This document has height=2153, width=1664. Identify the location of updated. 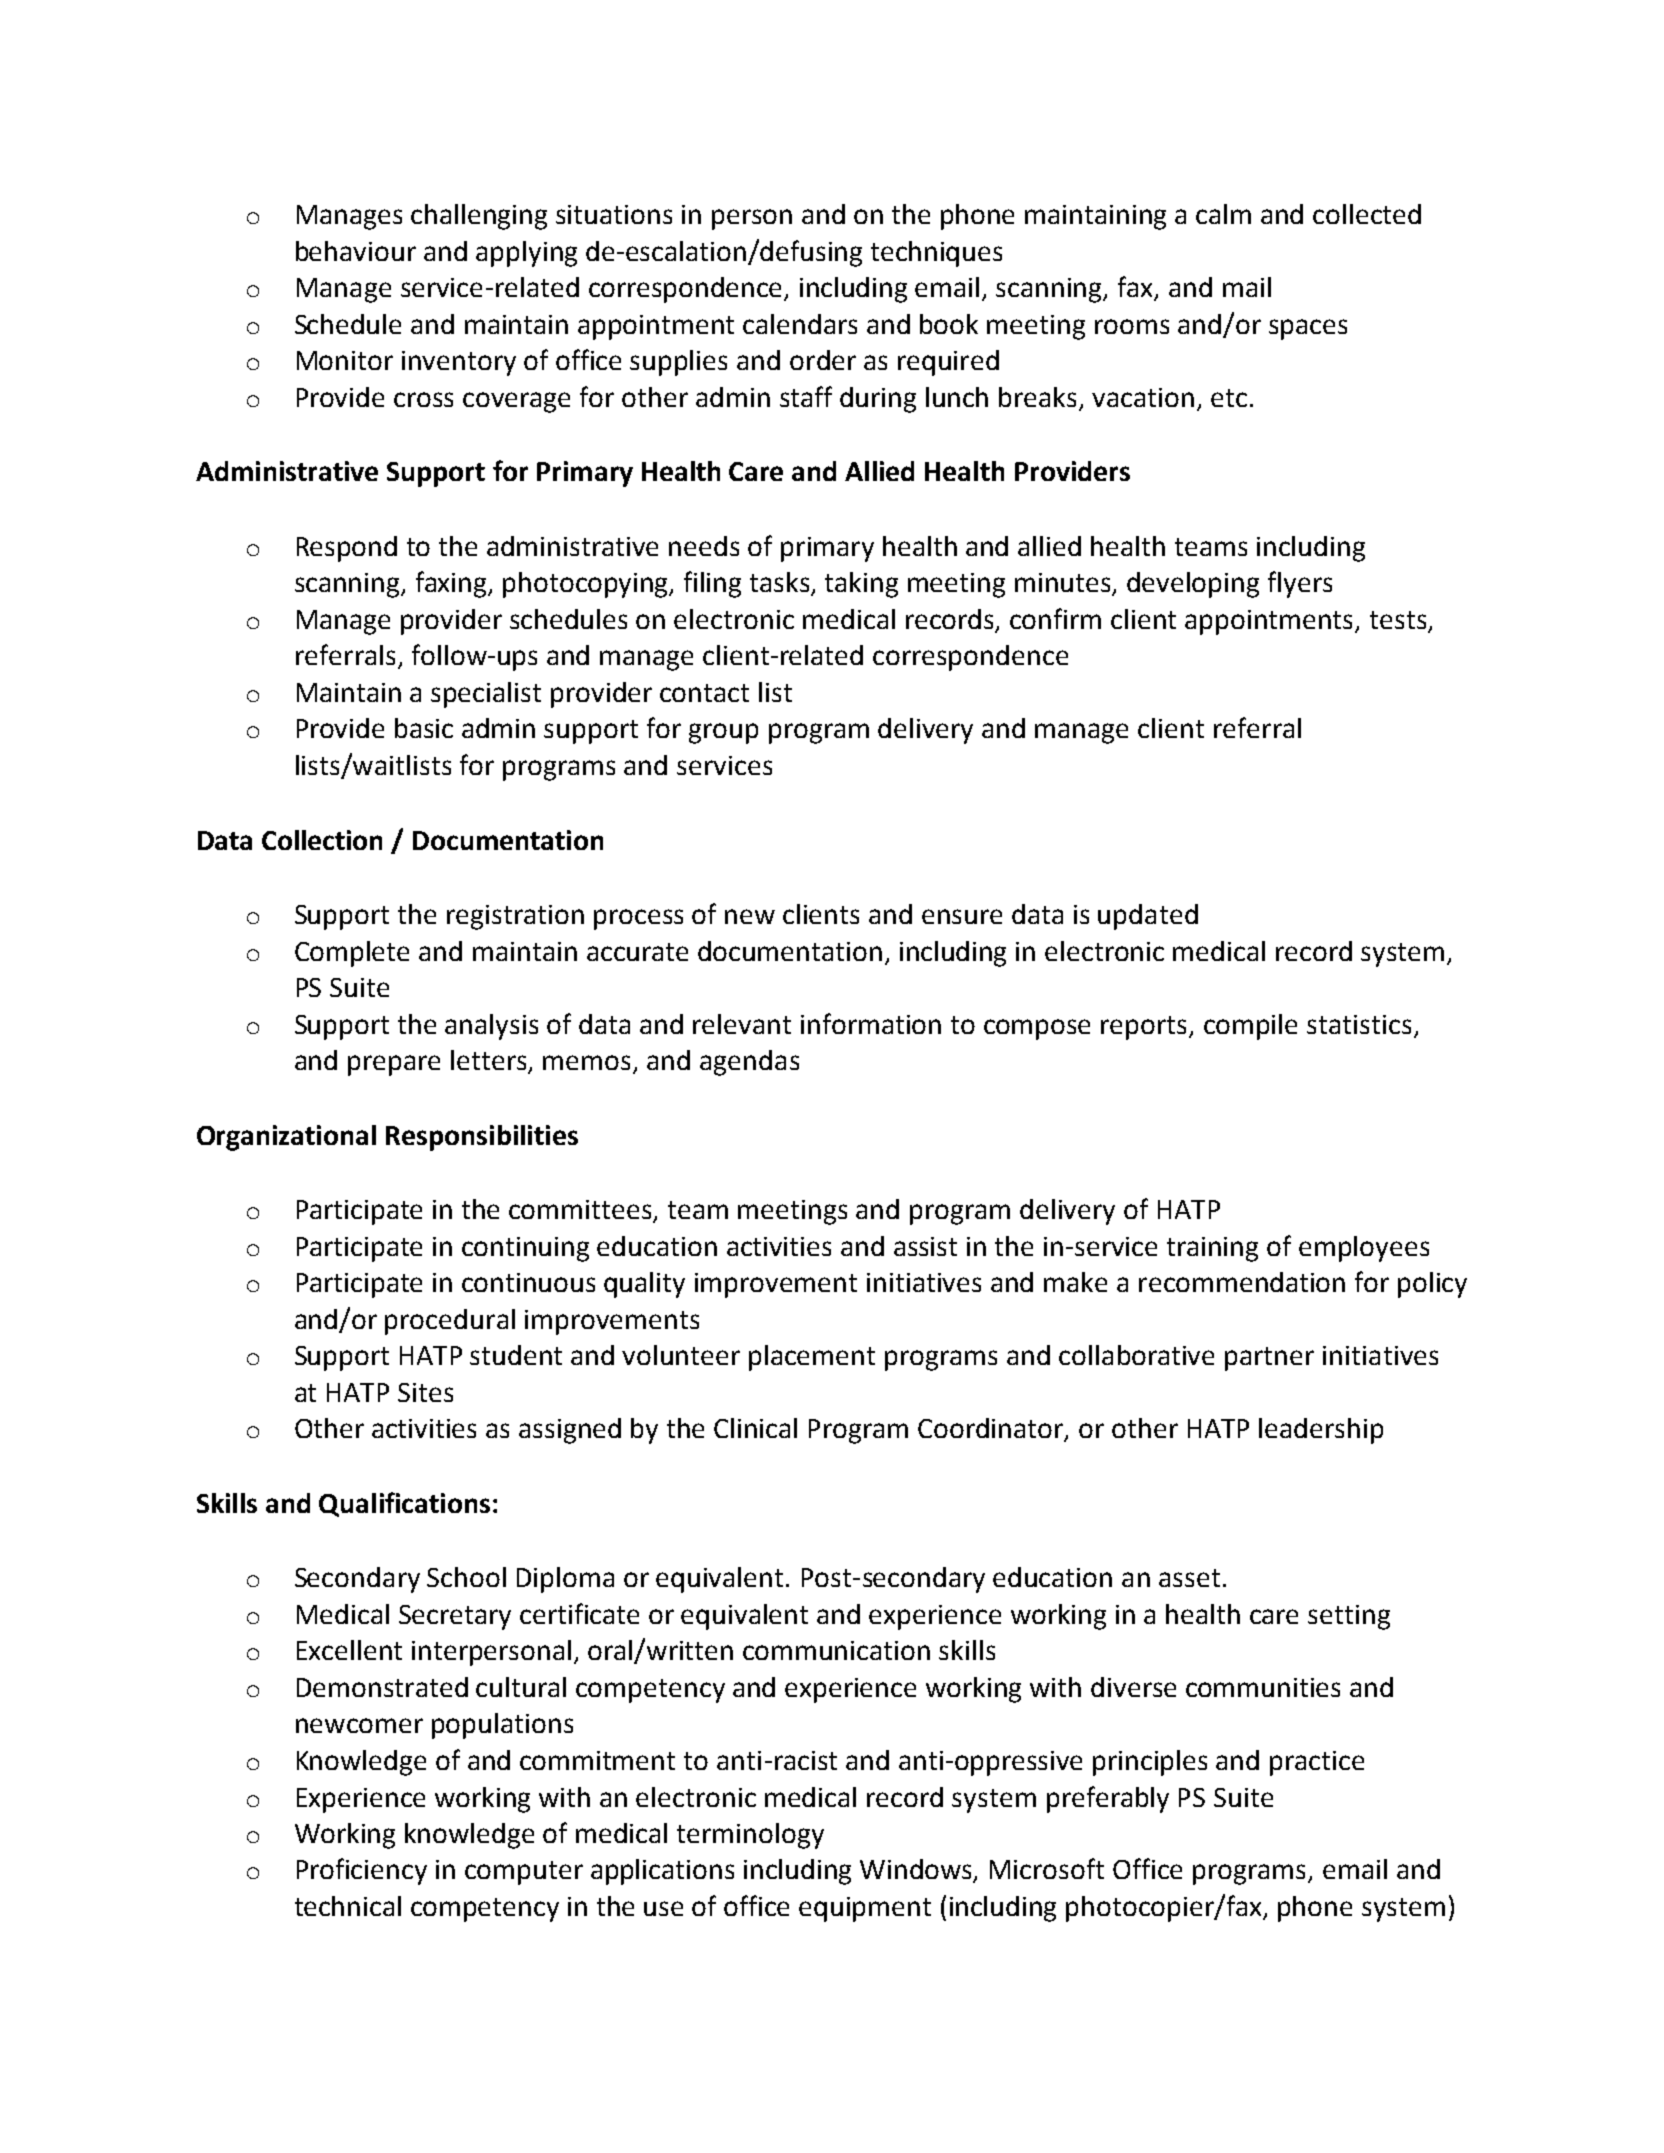
(1148, 917).
